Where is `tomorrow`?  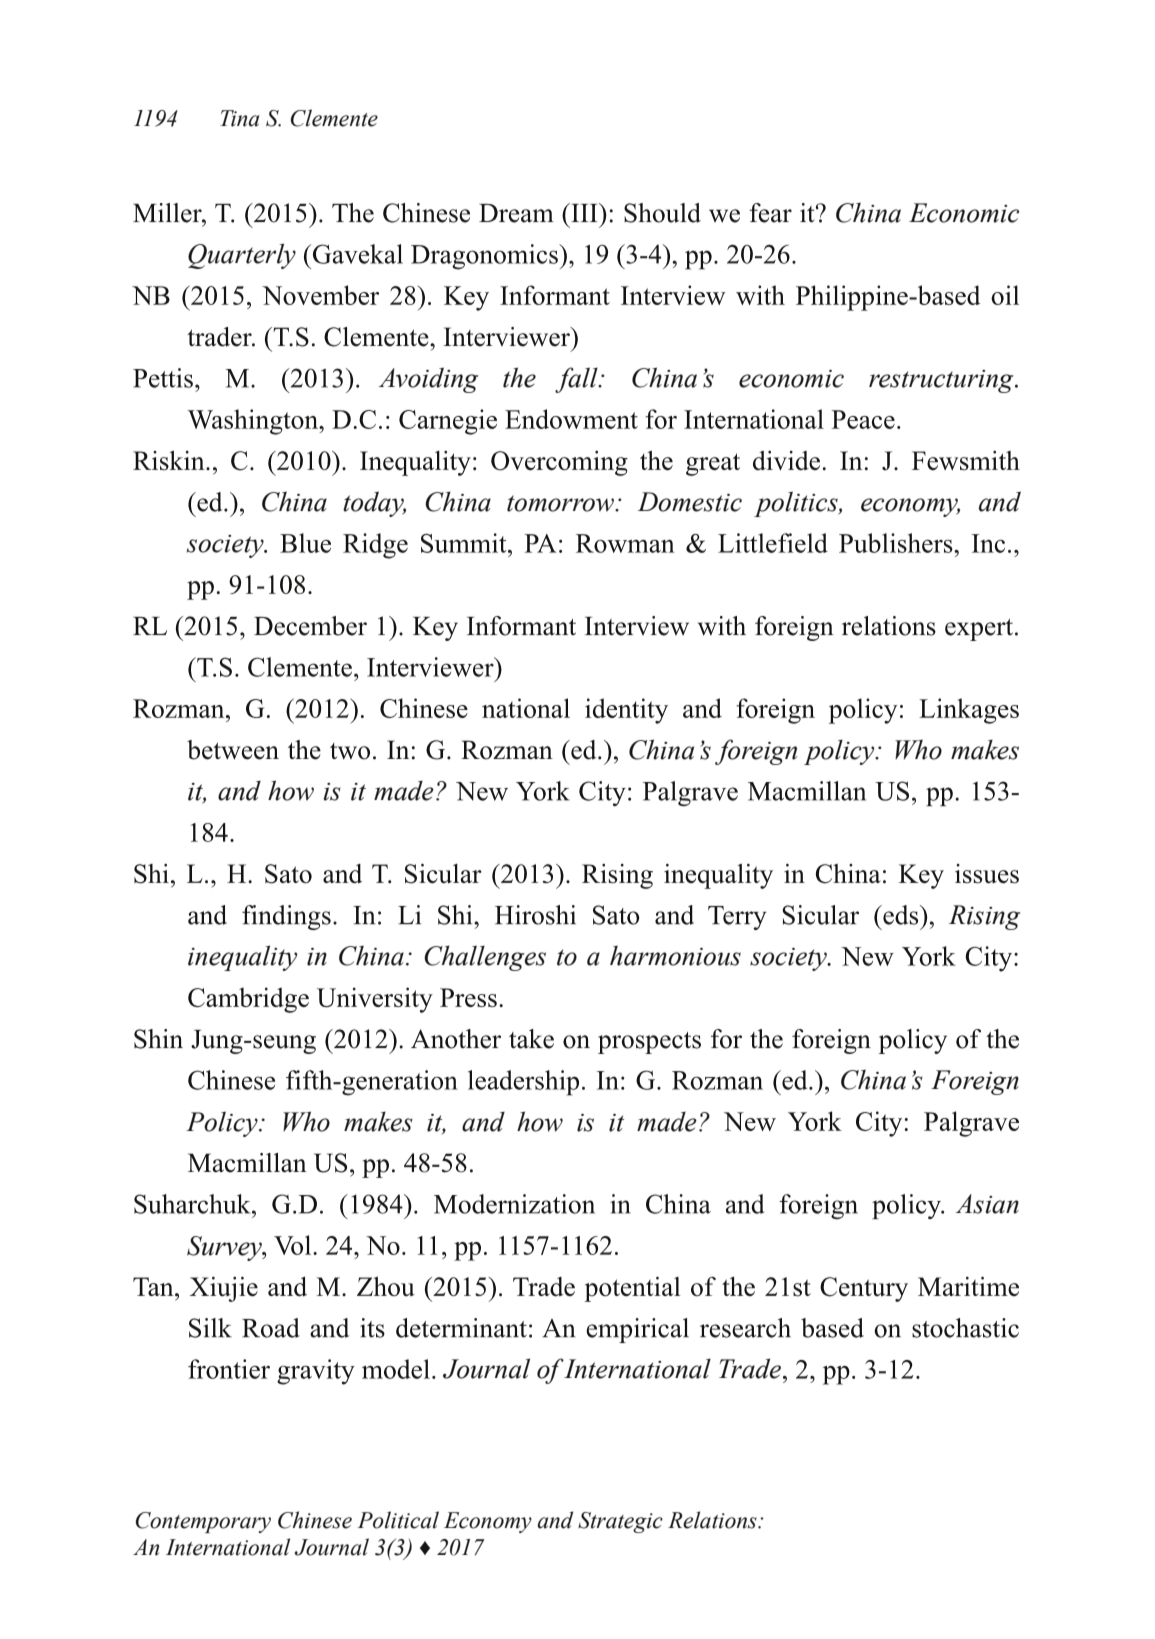 tomorrow is located at coordinates (562, 503).
